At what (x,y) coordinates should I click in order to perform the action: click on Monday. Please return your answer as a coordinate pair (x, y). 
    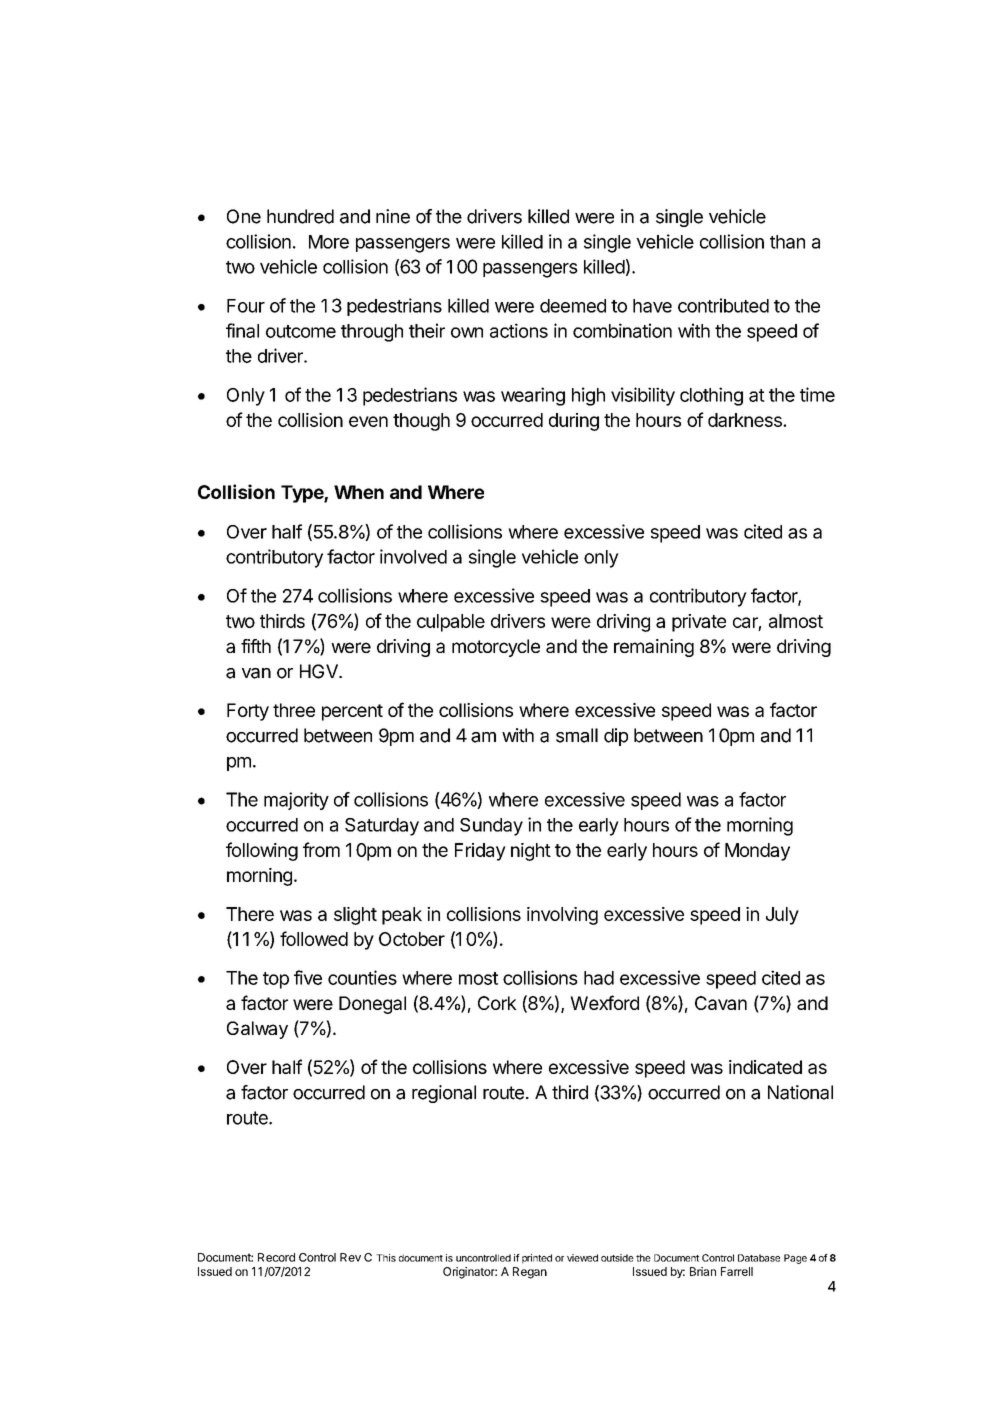
    Looking at the image, I should click on (757, 852).
